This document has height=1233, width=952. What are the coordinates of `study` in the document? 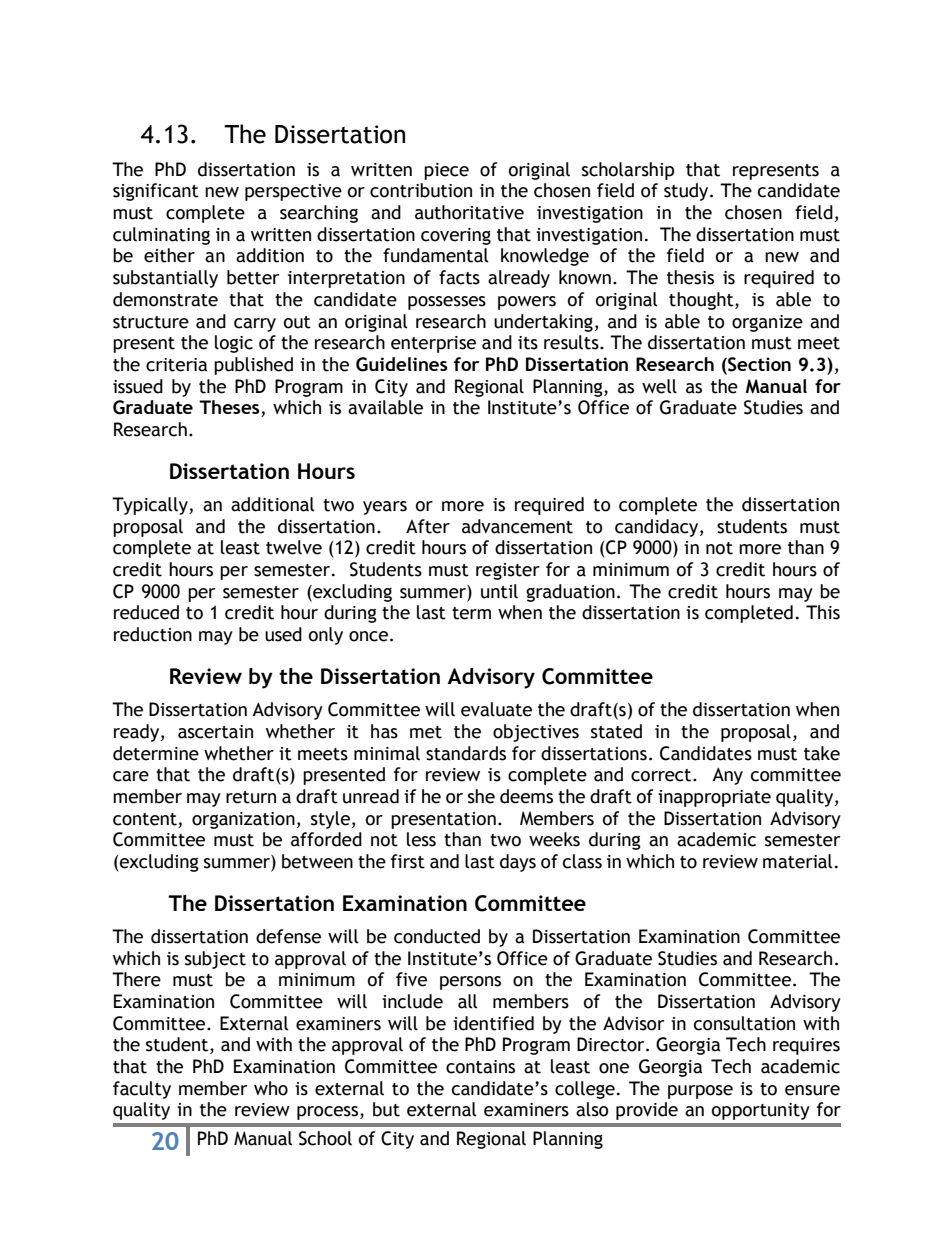 It's located at (687, 192).
